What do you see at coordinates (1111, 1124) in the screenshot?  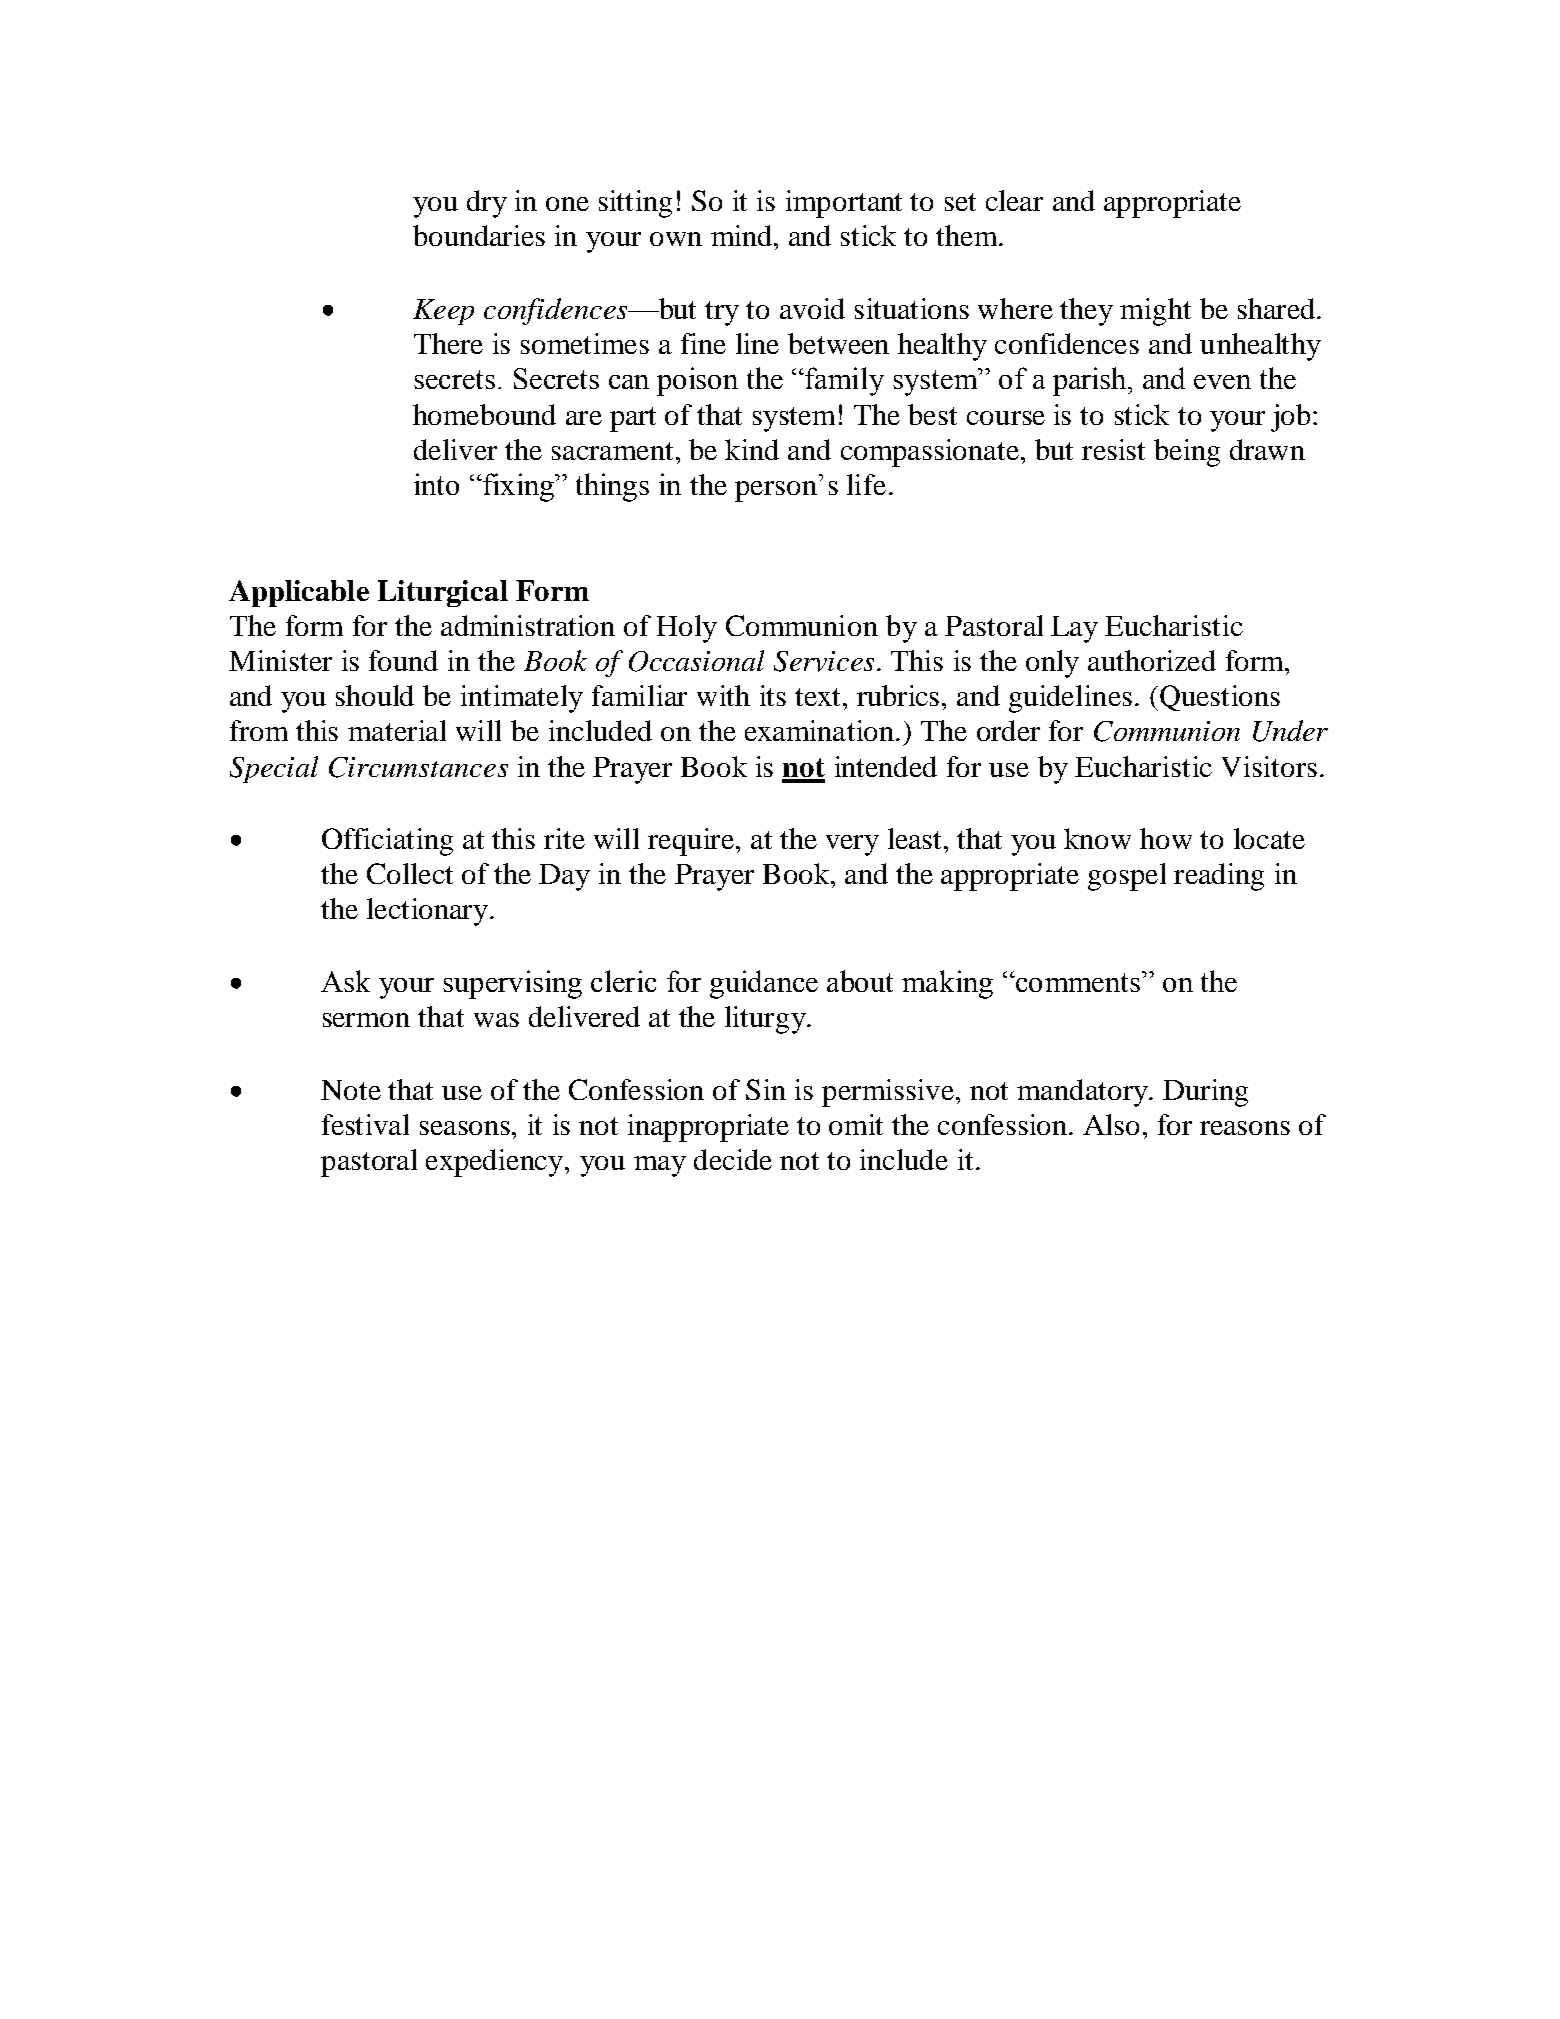 I see `Also` at bounding box center [1111, 1124].
